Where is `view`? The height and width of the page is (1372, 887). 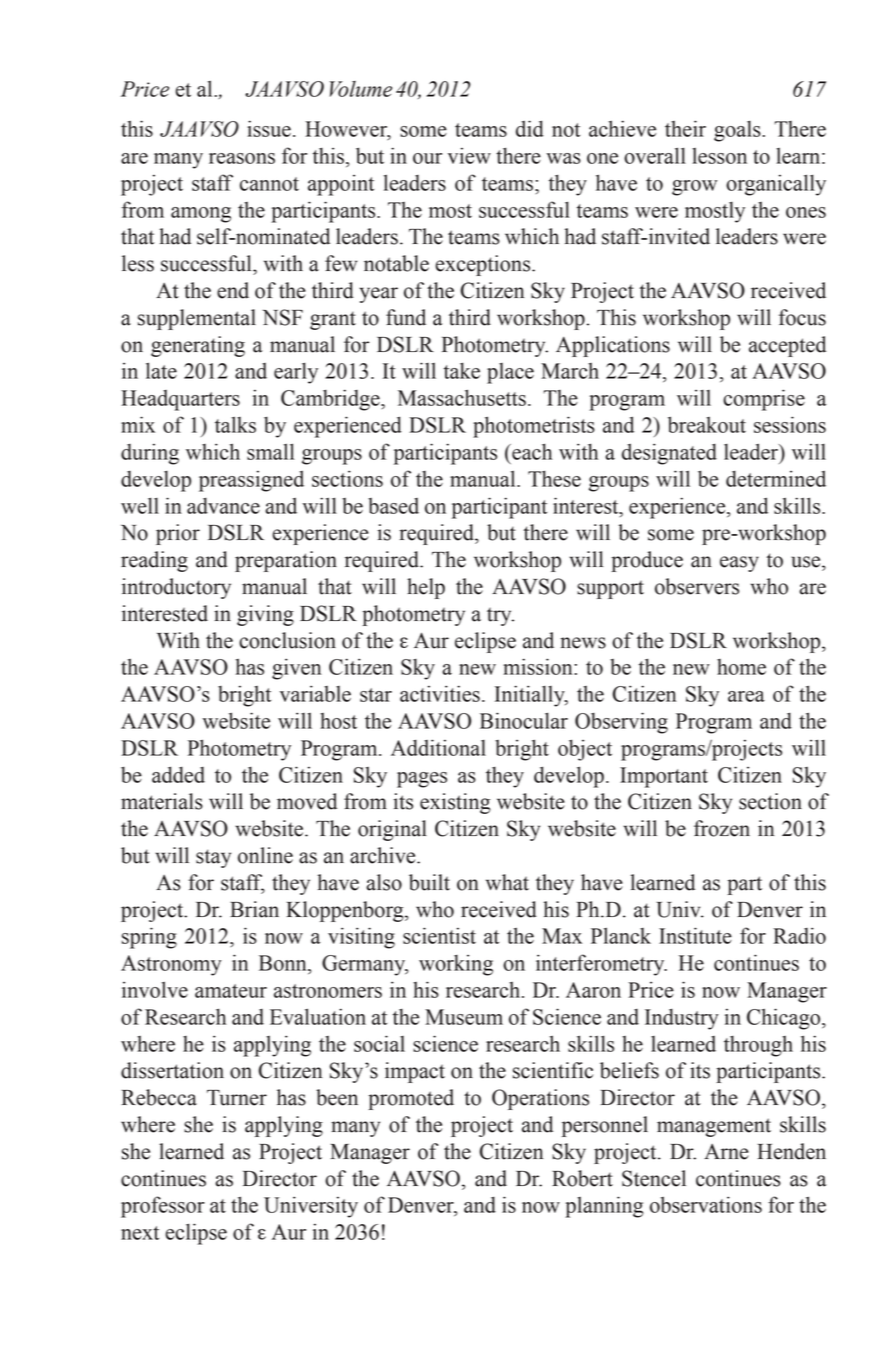 view is located at coordinates (469, 156).
